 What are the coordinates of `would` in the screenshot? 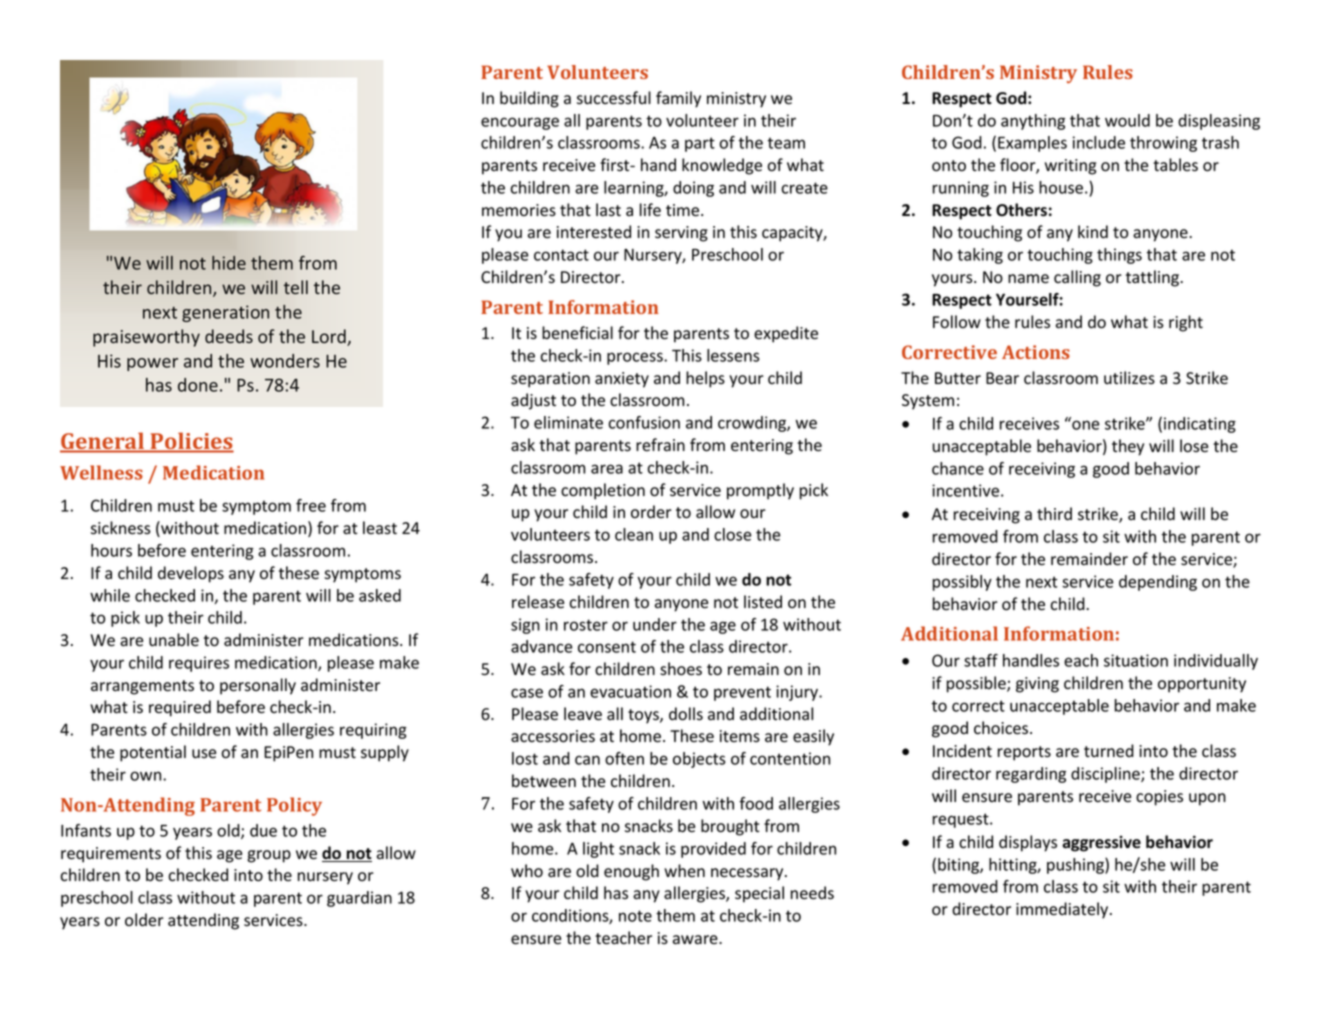 It's located at (1127, 120).
